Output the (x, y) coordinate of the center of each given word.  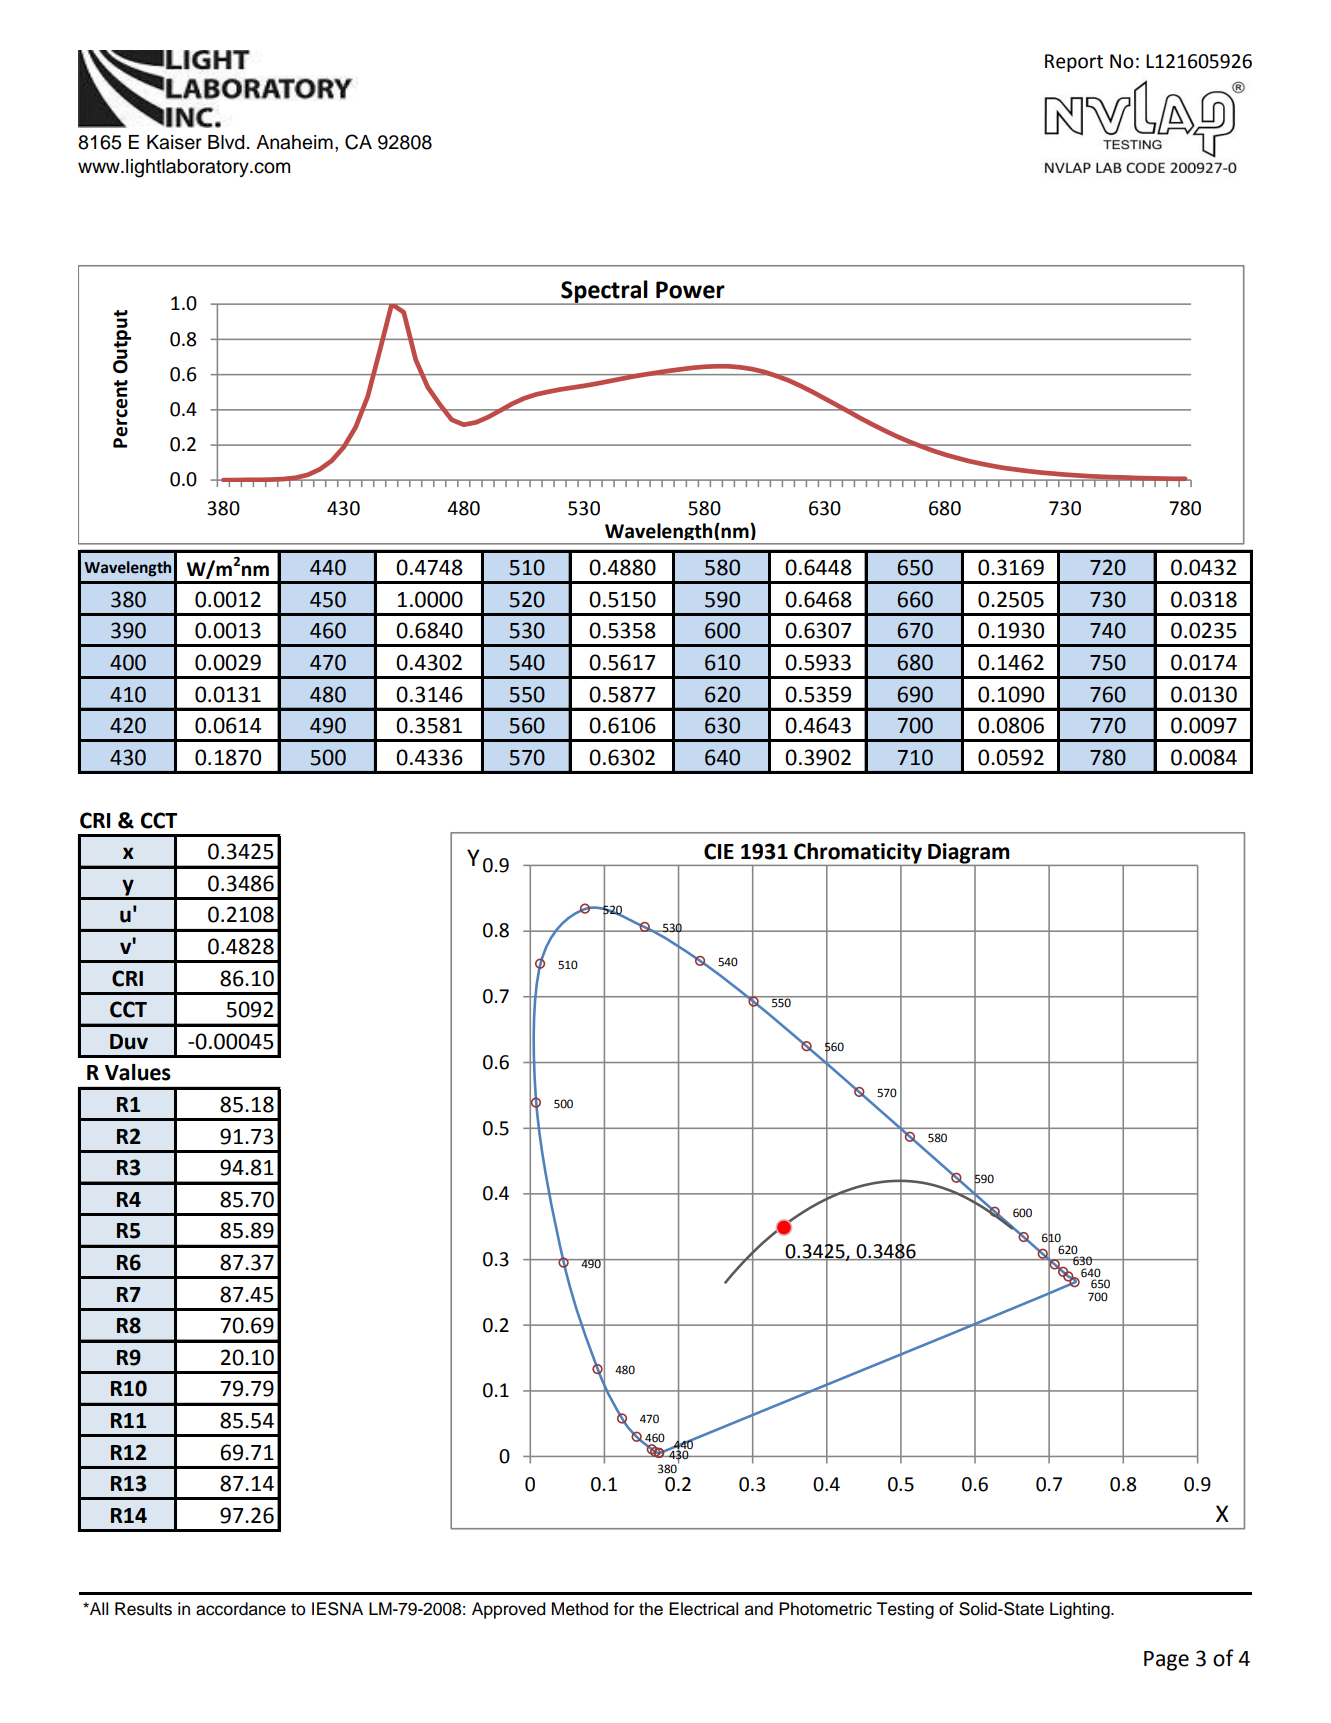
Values (138, 1072)
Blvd (226, 142)
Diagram (969, 854)
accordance (241, 1609)
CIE (719, 851)
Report (1074, 63)
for (623, 1609)
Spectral (604, 292)
